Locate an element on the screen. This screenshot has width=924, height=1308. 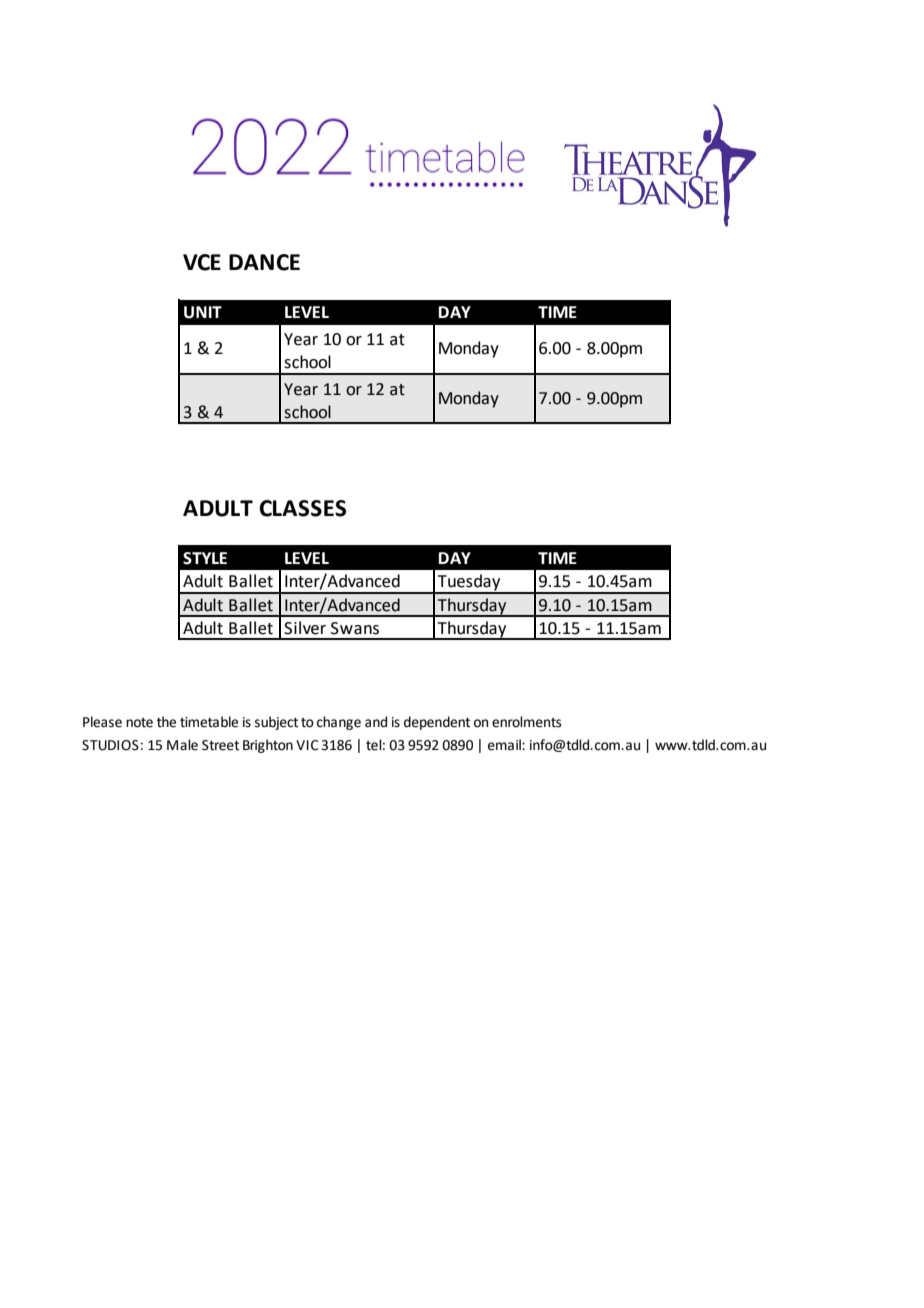
DANCE is located at coordinates (264, 262).
